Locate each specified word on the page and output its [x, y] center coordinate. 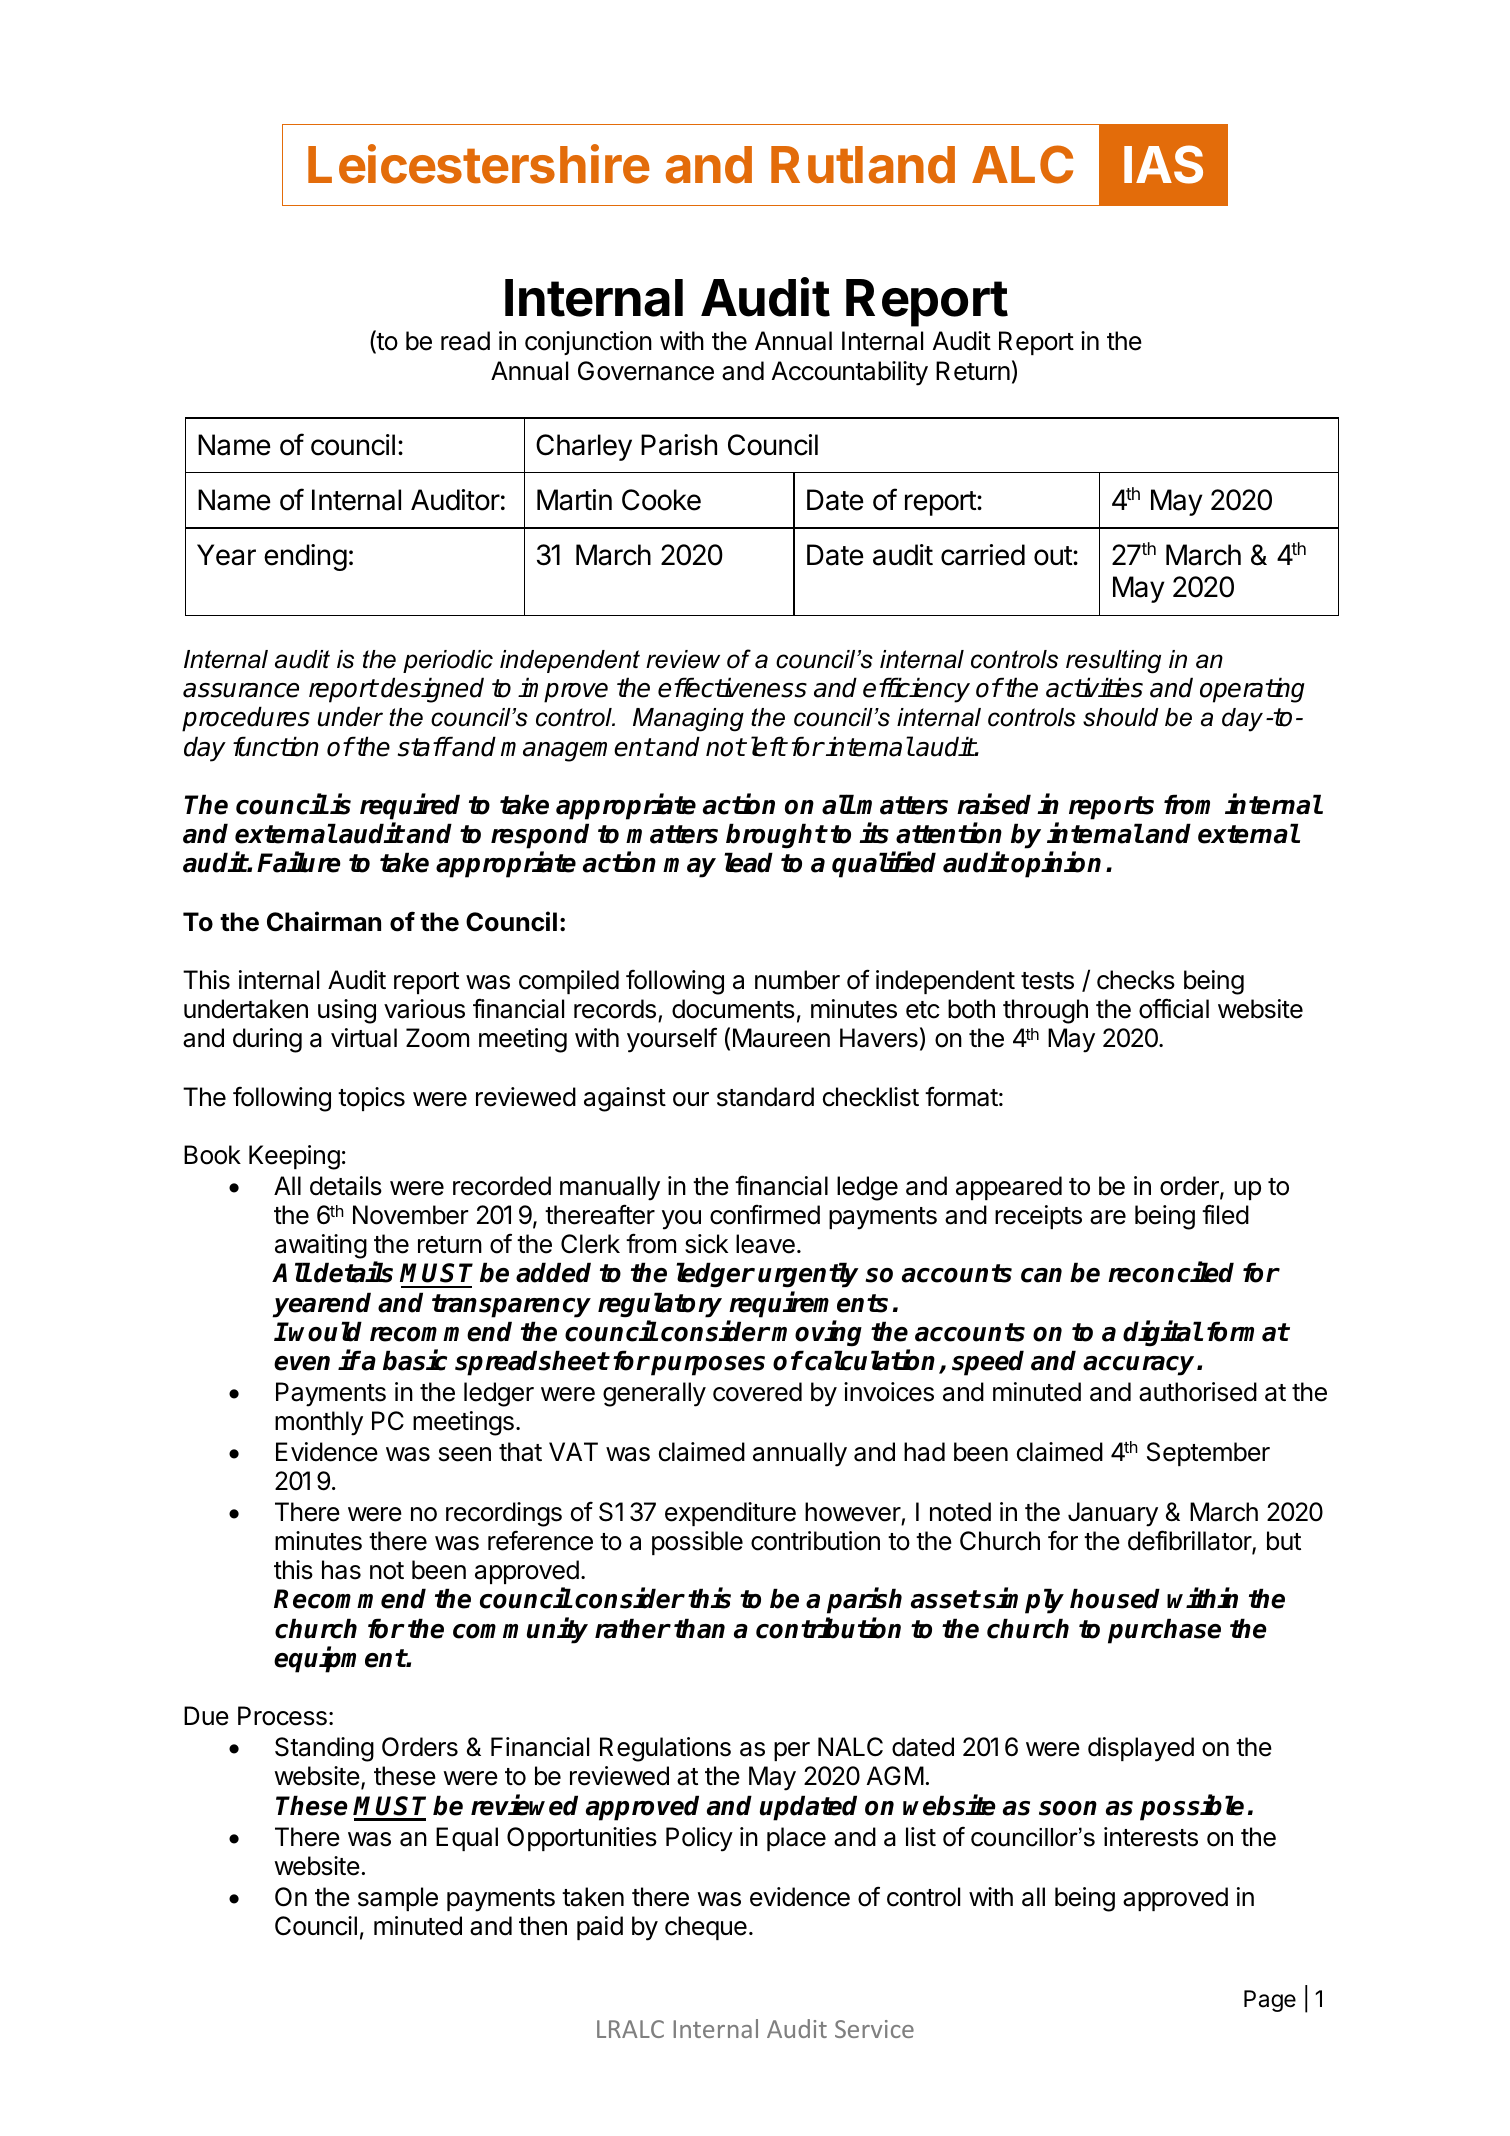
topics [371, 1099]
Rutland [863, 165]
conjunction [588, 343]
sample [398, 1899]
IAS [1163, 164]
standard [765, 1097]
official [1174, 1008]
